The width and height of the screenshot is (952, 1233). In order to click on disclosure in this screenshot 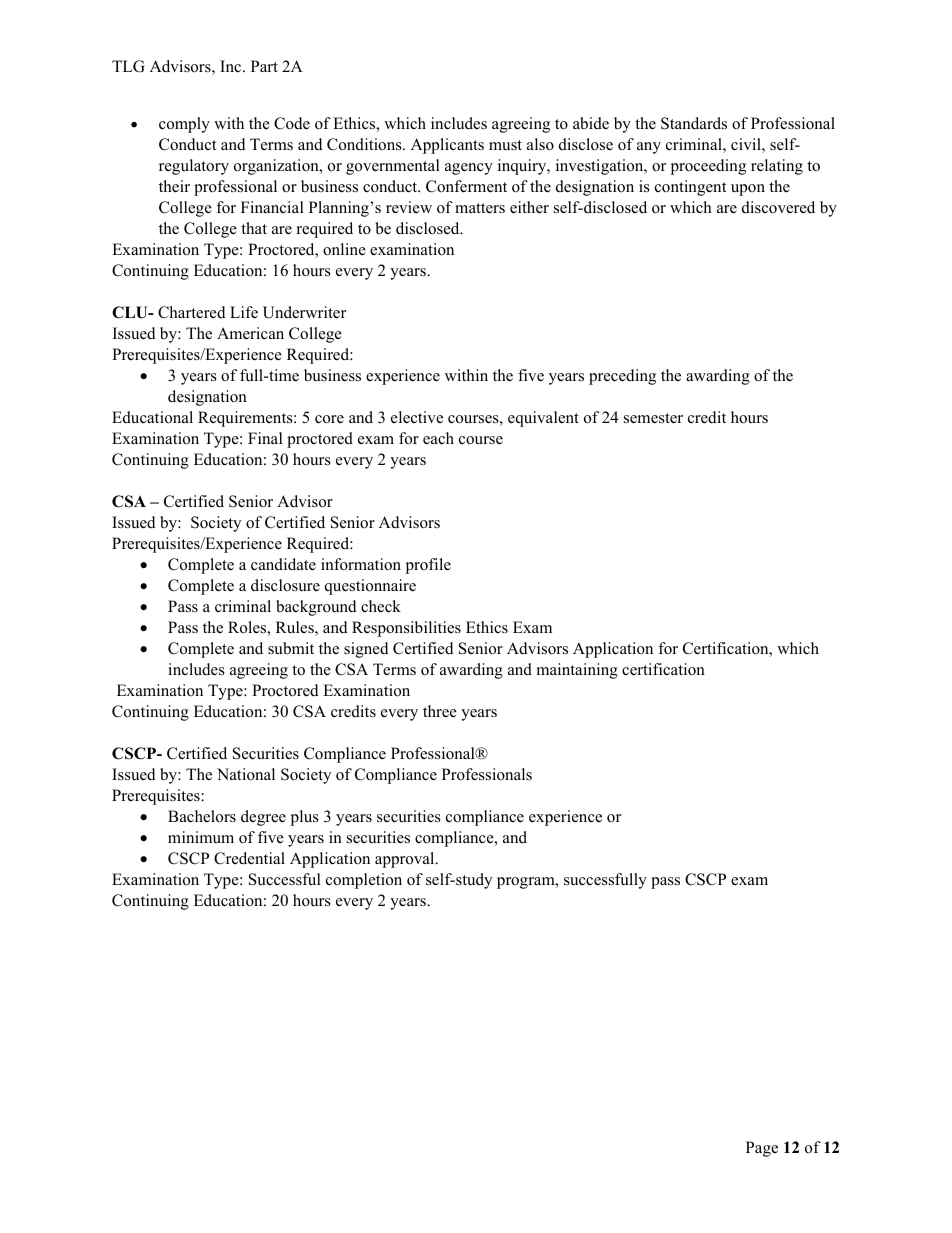, I will do `click(285, 585)`.
